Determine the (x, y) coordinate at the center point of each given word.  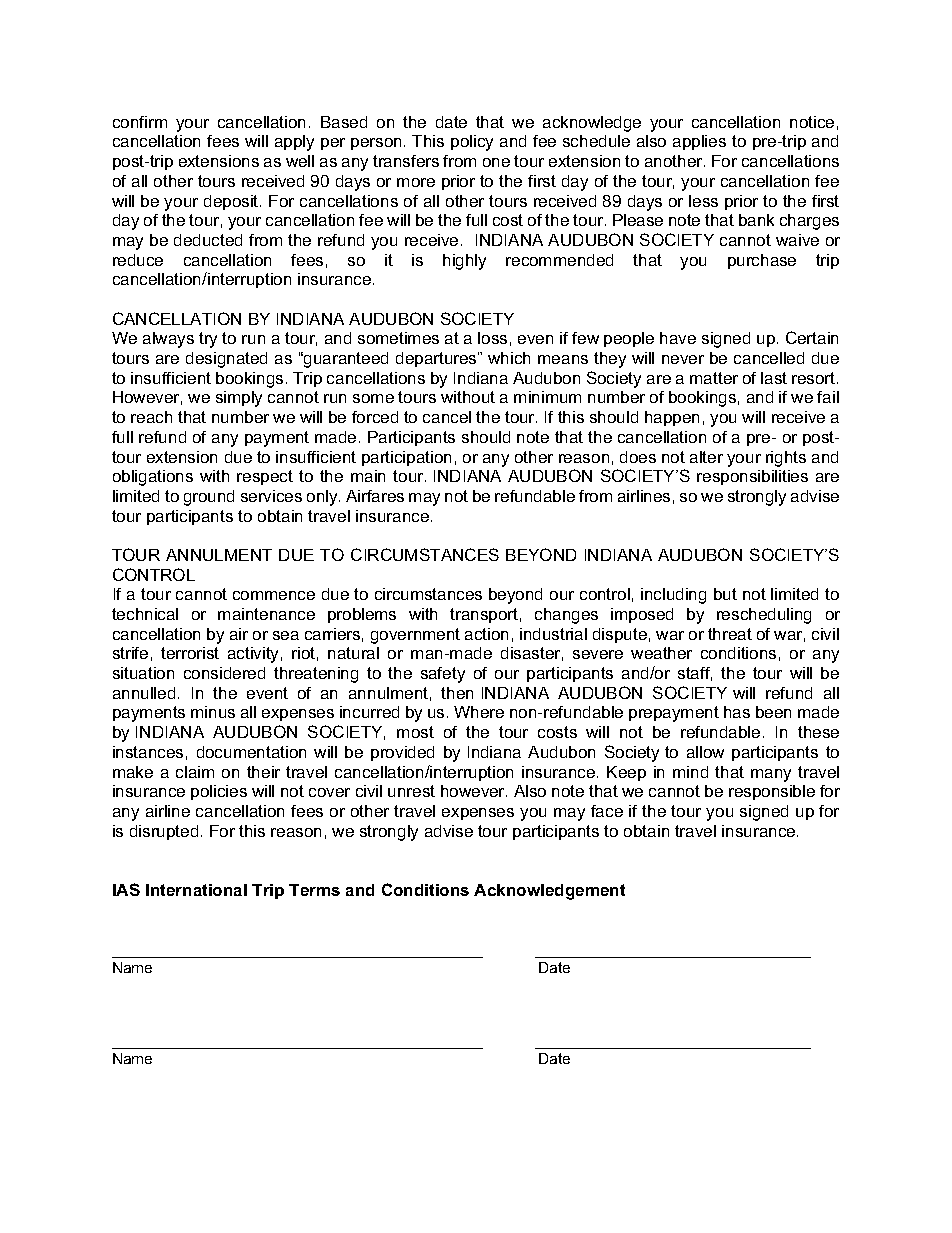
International (196, 890)
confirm (140, 122)
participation (406, 458)
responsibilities (752, 477)
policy (472, 143)
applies (699, 142)
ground (209, 498)
